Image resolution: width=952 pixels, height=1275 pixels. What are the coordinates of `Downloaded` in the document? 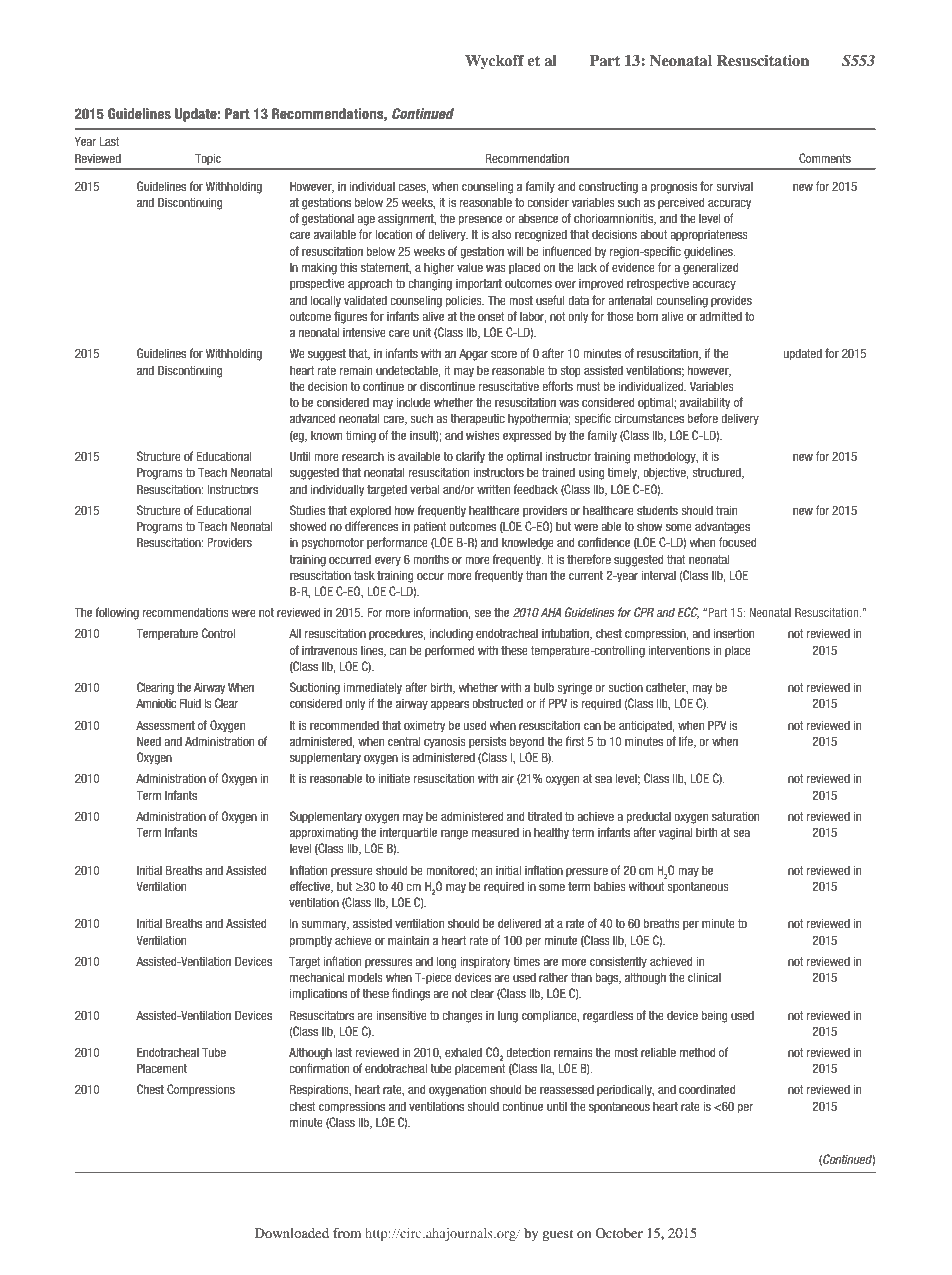 It's located at (292, 1233).
